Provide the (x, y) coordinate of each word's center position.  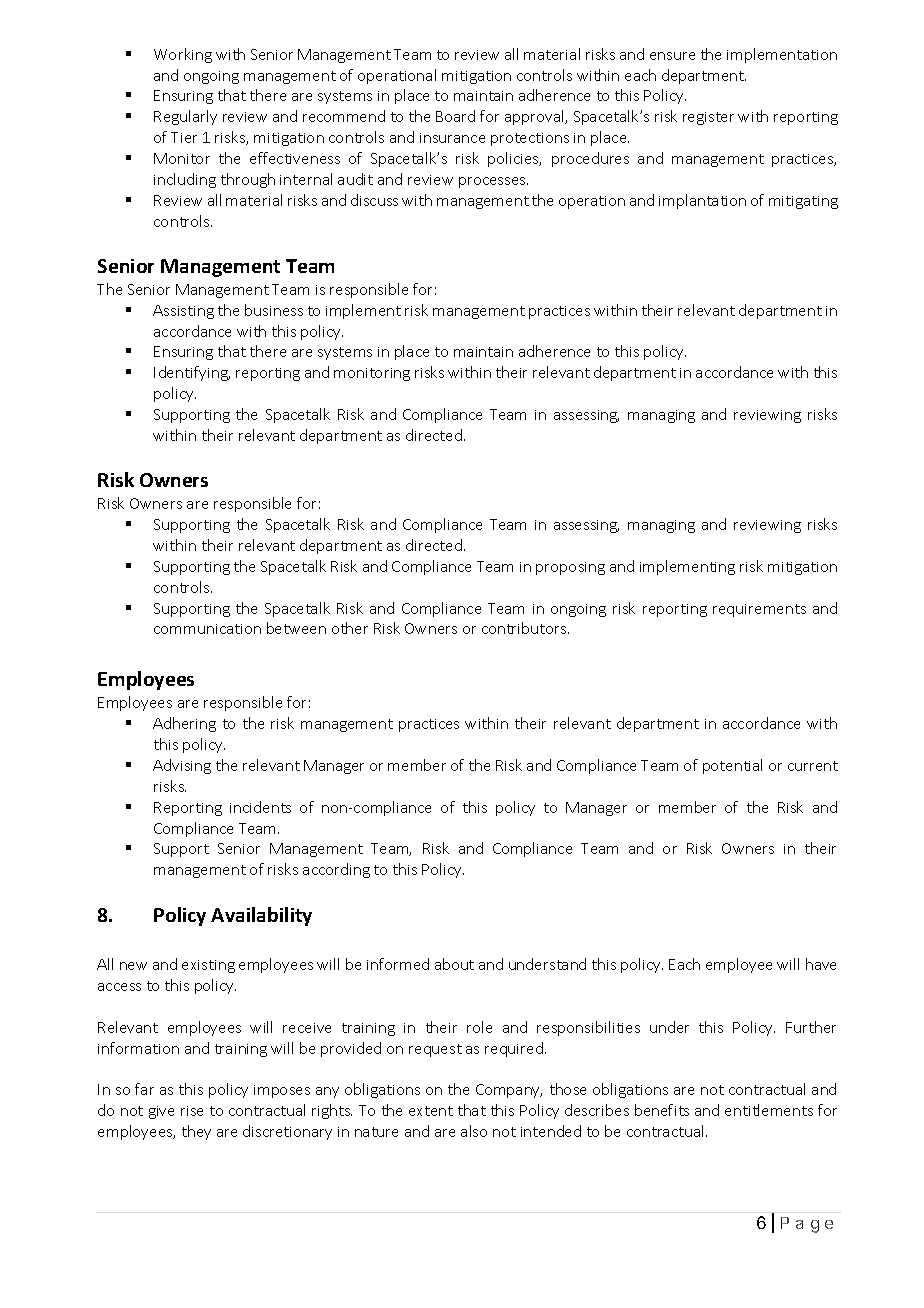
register (708, 118)
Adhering (184, 724)
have (821, 964)
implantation (702, 201)
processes (493, 182)
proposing (570, 568)
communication (207, 629)
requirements (759, 610)
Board (455, 116)
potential (732, 766)
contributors (525, 628)
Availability (261, 916)
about (454, 964)
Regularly (185, 117)
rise (192, 1111)
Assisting (183, 312)
